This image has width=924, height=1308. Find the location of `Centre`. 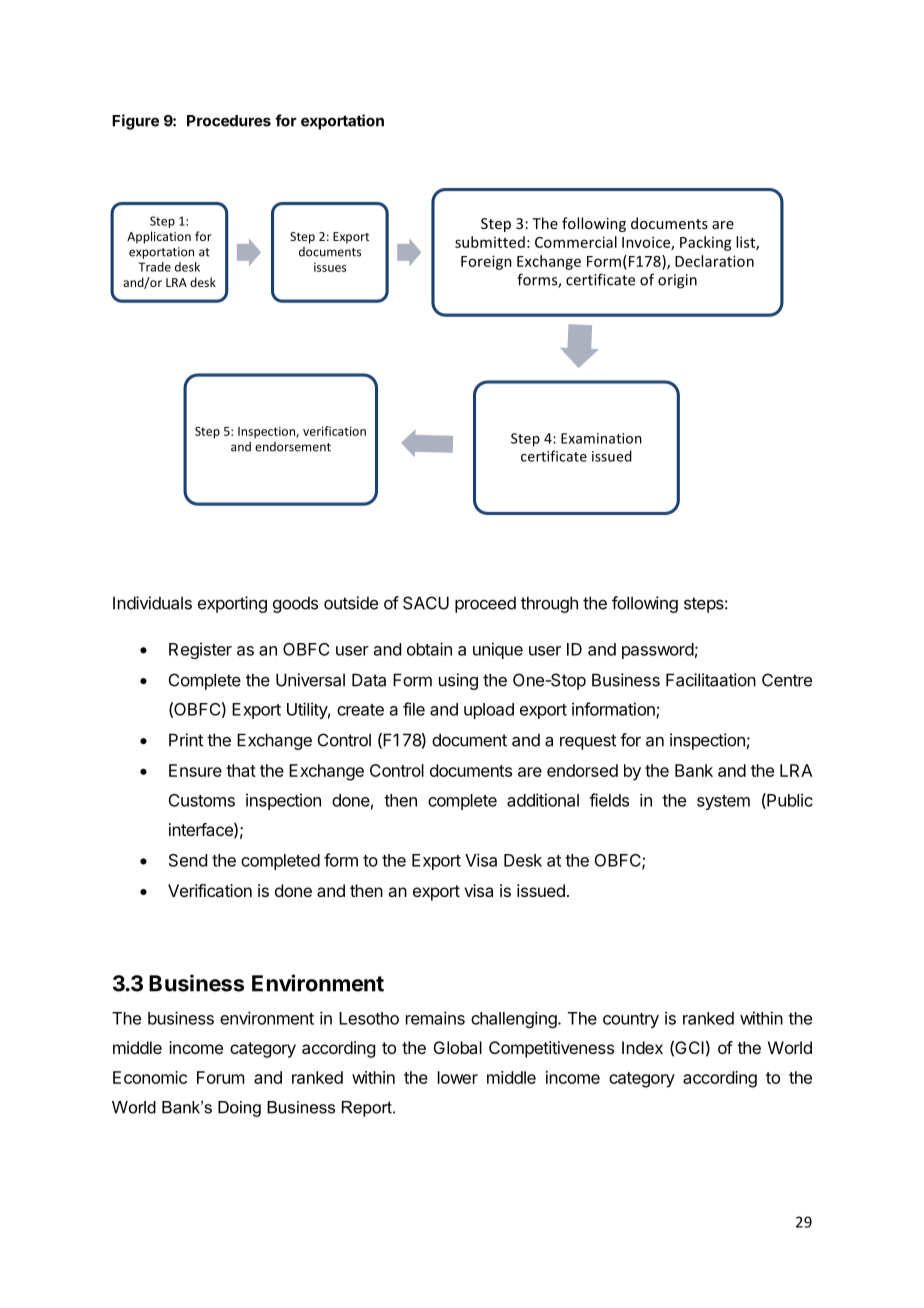

Centre is located at coordinates (787, 680).
